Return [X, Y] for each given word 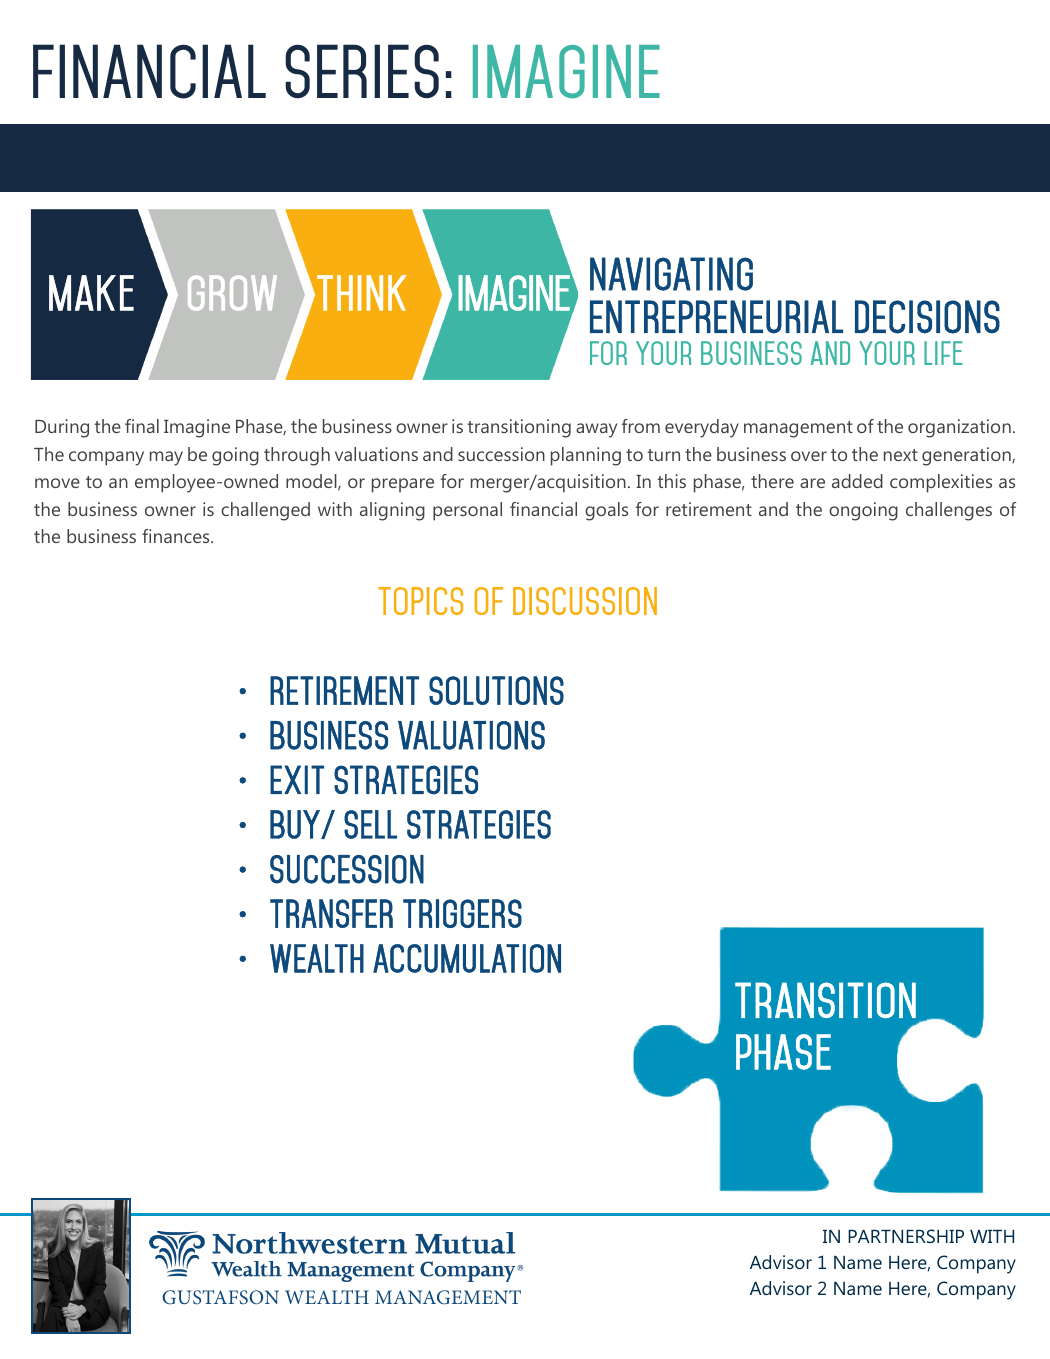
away [596, 430]
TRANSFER [331, 913]
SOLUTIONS [496, 690]
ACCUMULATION [467, 958]
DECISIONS [927, 317]
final [142, 426]
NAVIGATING [671, 274]
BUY [296, 824]
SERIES [362, 71]
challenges [949, 511]
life [943, 353]
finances [177, 536]
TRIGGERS [462, 913]
